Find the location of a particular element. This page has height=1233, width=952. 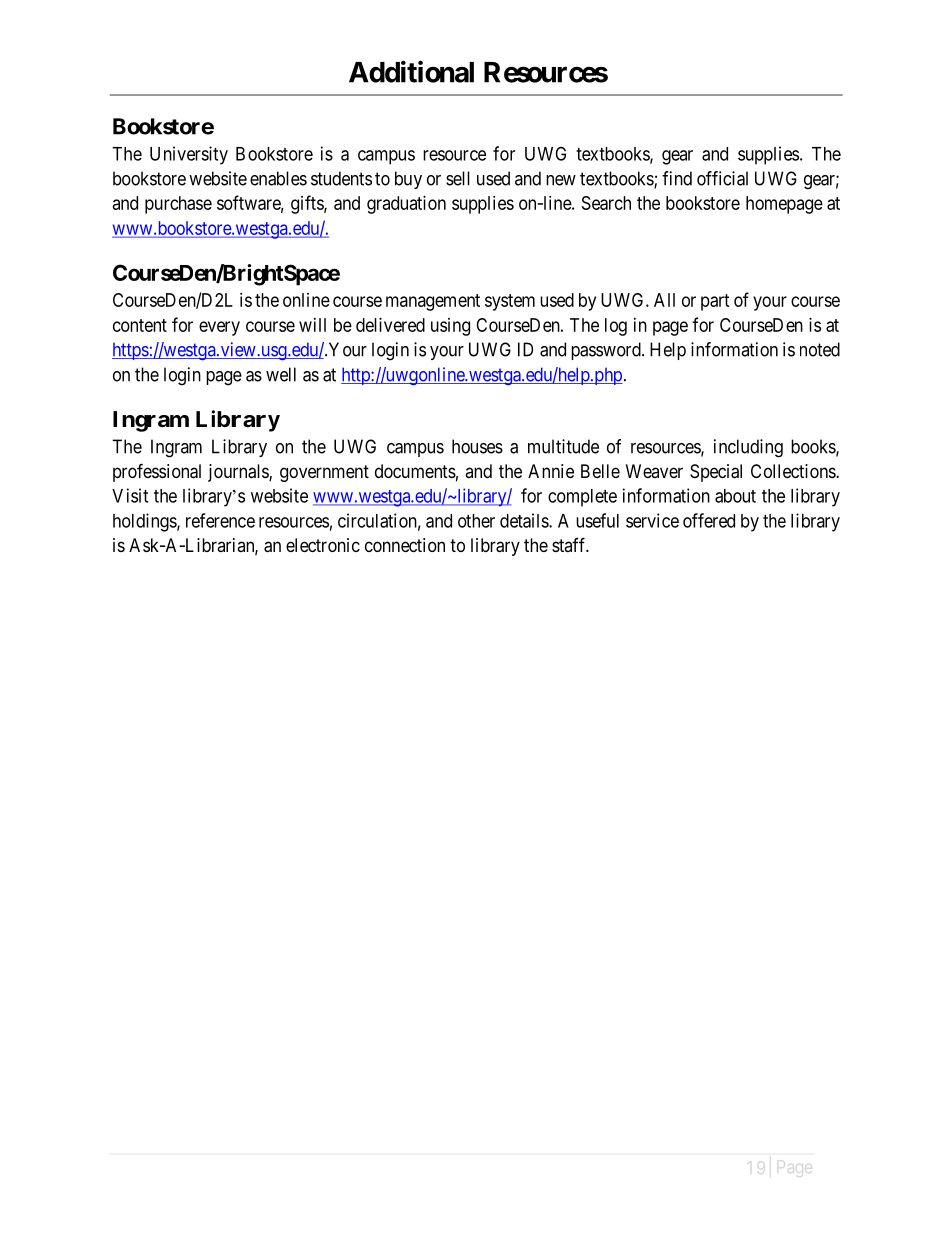

sell is located at coordinates (458, 178).
